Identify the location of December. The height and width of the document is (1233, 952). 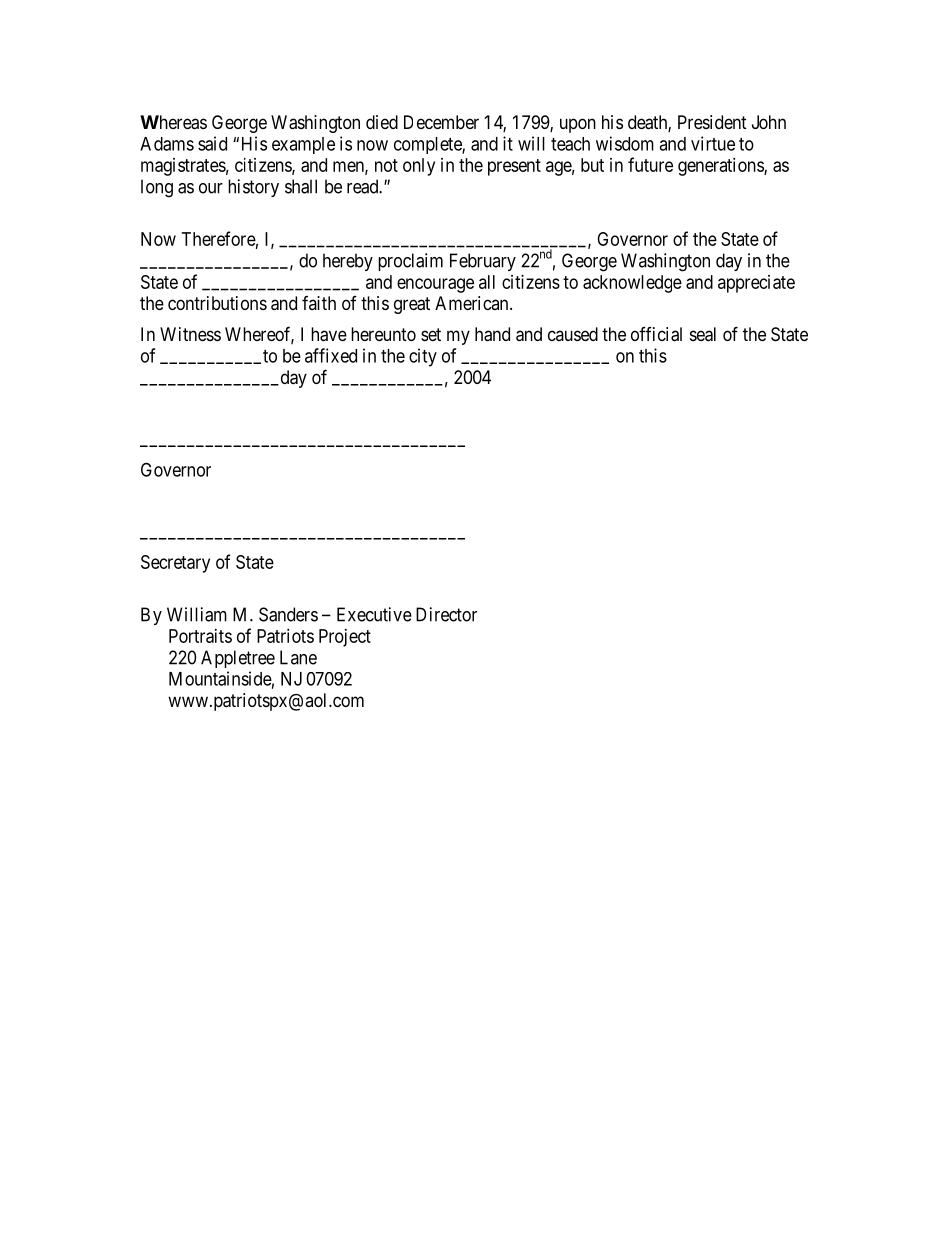
(441, 122).
